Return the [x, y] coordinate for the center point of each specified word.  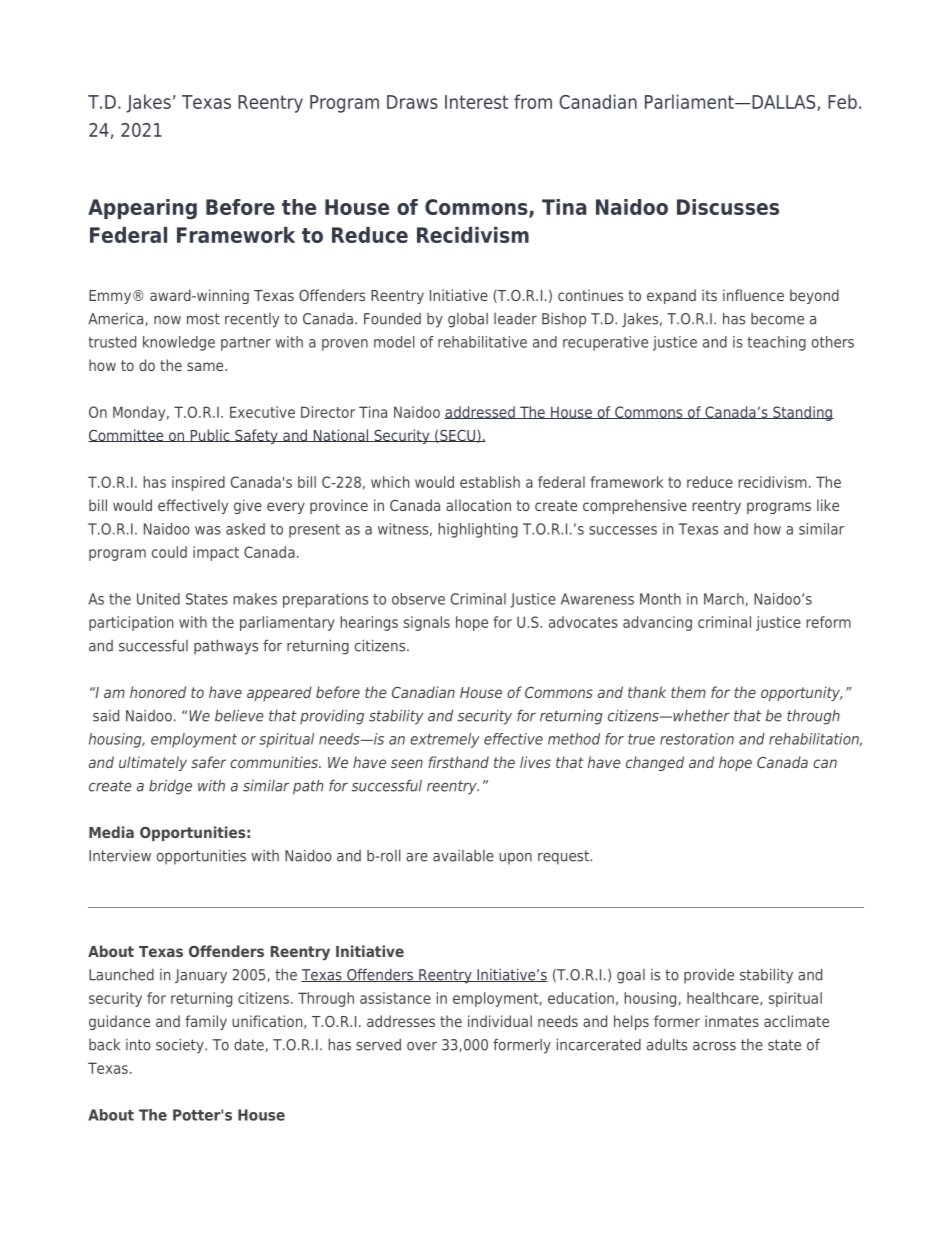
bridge [170, 787]
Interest [476, 102]
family [206, 1022]
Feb [842, 101]
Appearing [142, 209]
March [725, 599]
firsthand [459, 762]
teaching [776, 343]
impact [216, 553]
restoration [697, 739]
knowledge [179, 343]
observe [418, 599]
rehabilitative [482, 342]
